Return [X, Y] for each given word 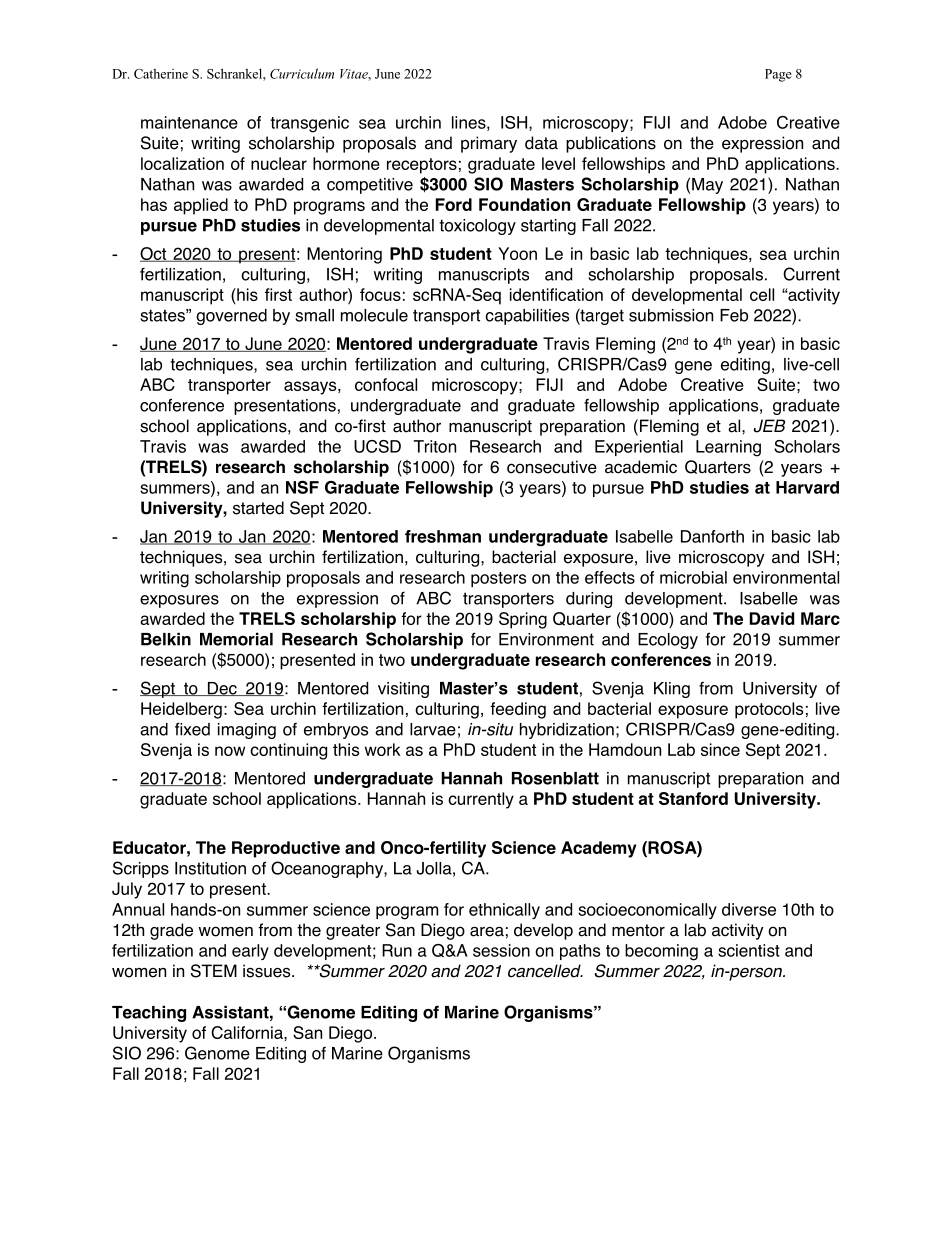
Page [778, 75]
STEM [214, 971]
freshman [443, 536]
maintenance [189, 122]
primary [489, 144]
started [258, 508]
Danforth [712, 536]
